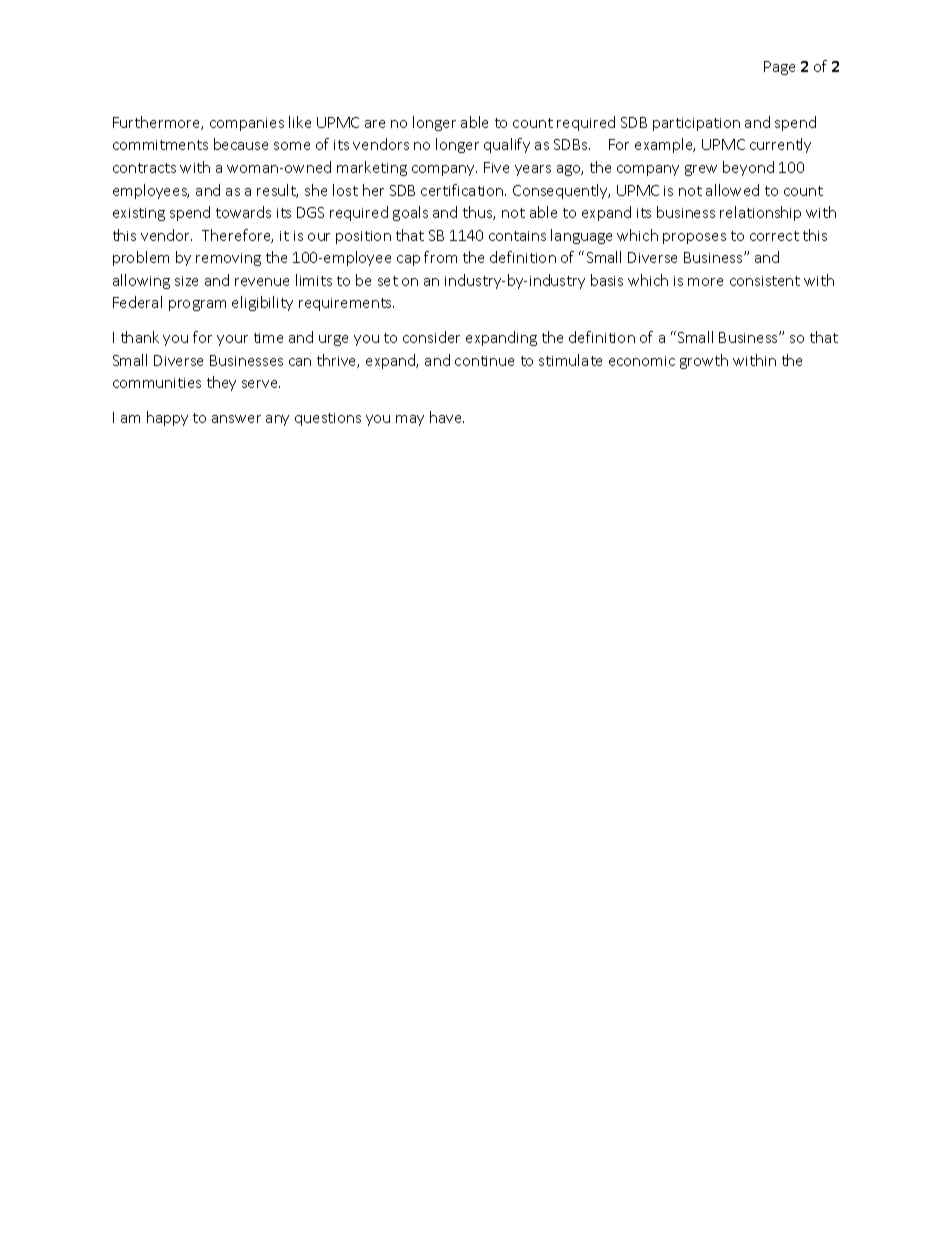  What do you see at coordinates (779, 68) in the screenshot?
I see `Page` at bounding box center [779, 68].
